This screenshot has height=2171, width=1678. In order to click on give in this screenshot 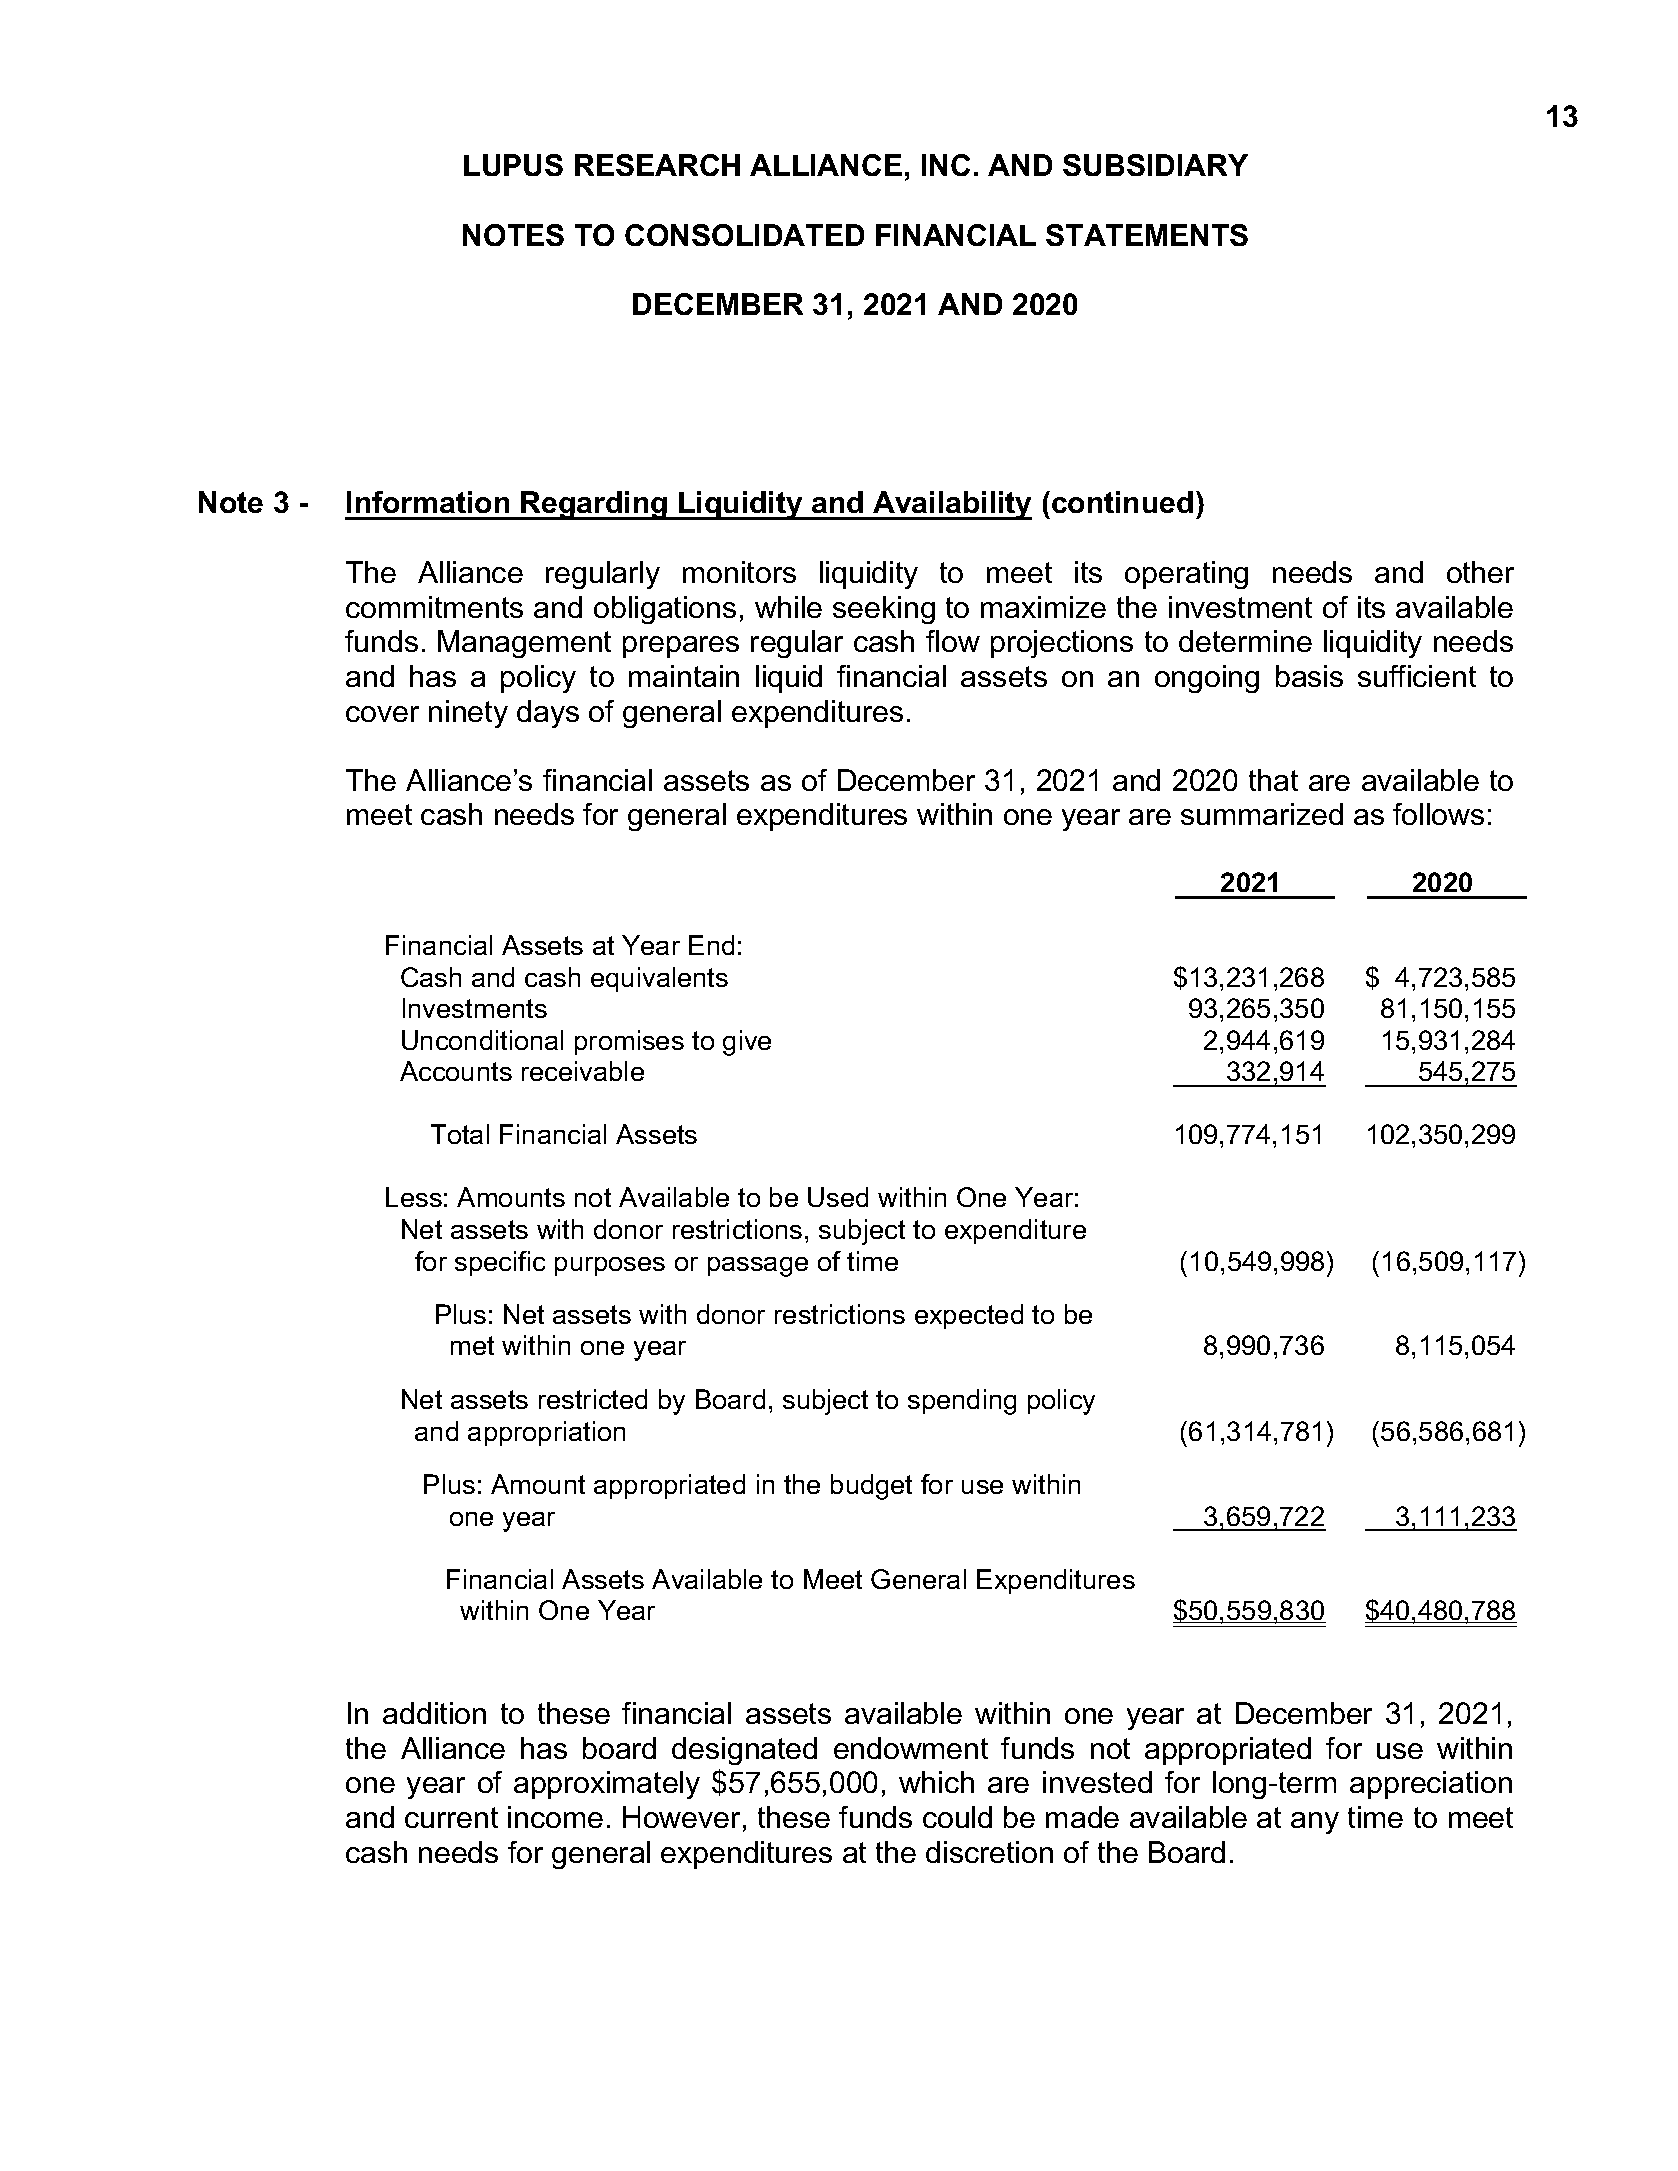, I will do `click(747, 1043)`.
